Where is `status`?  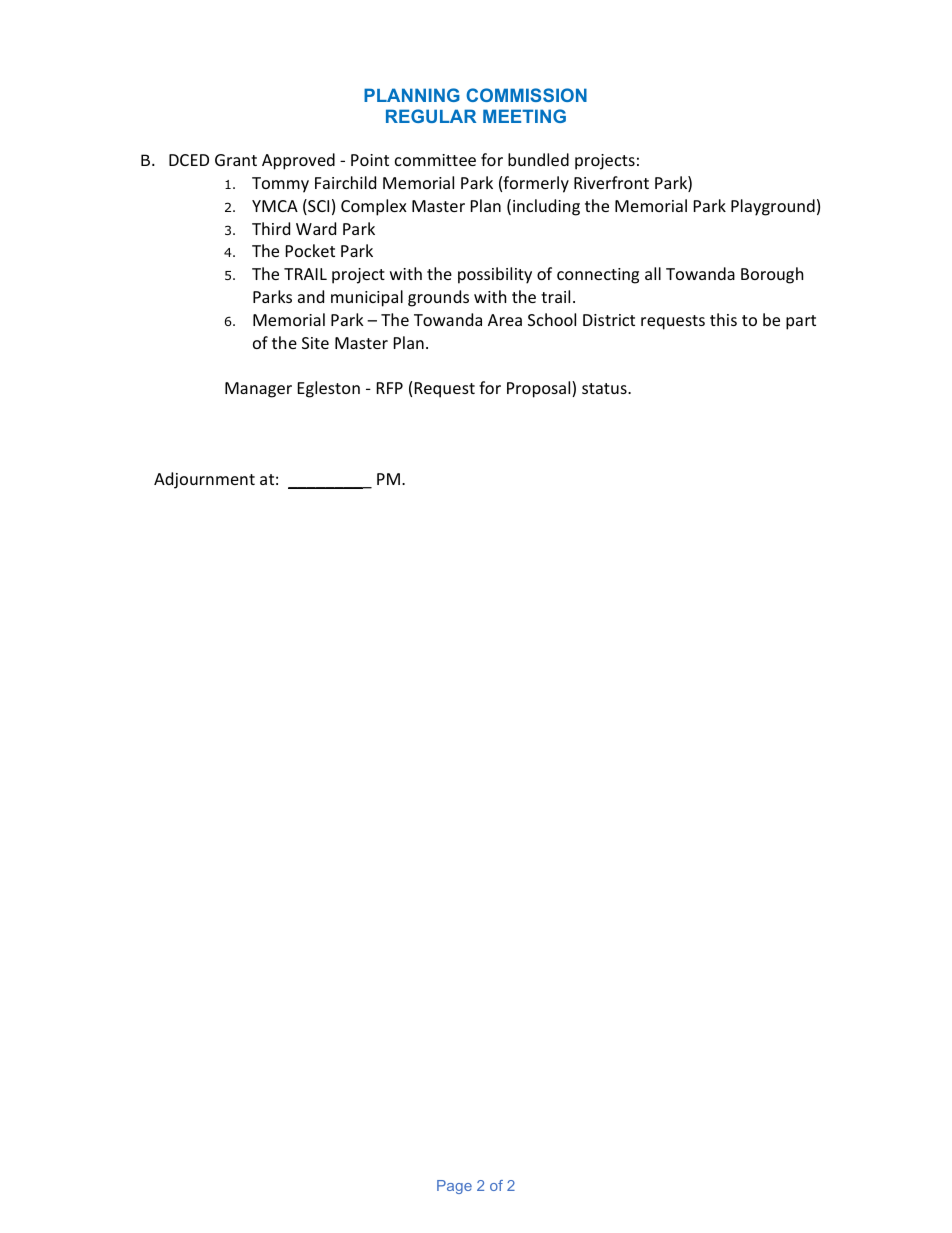 status is located at coordinates (605, 388).
